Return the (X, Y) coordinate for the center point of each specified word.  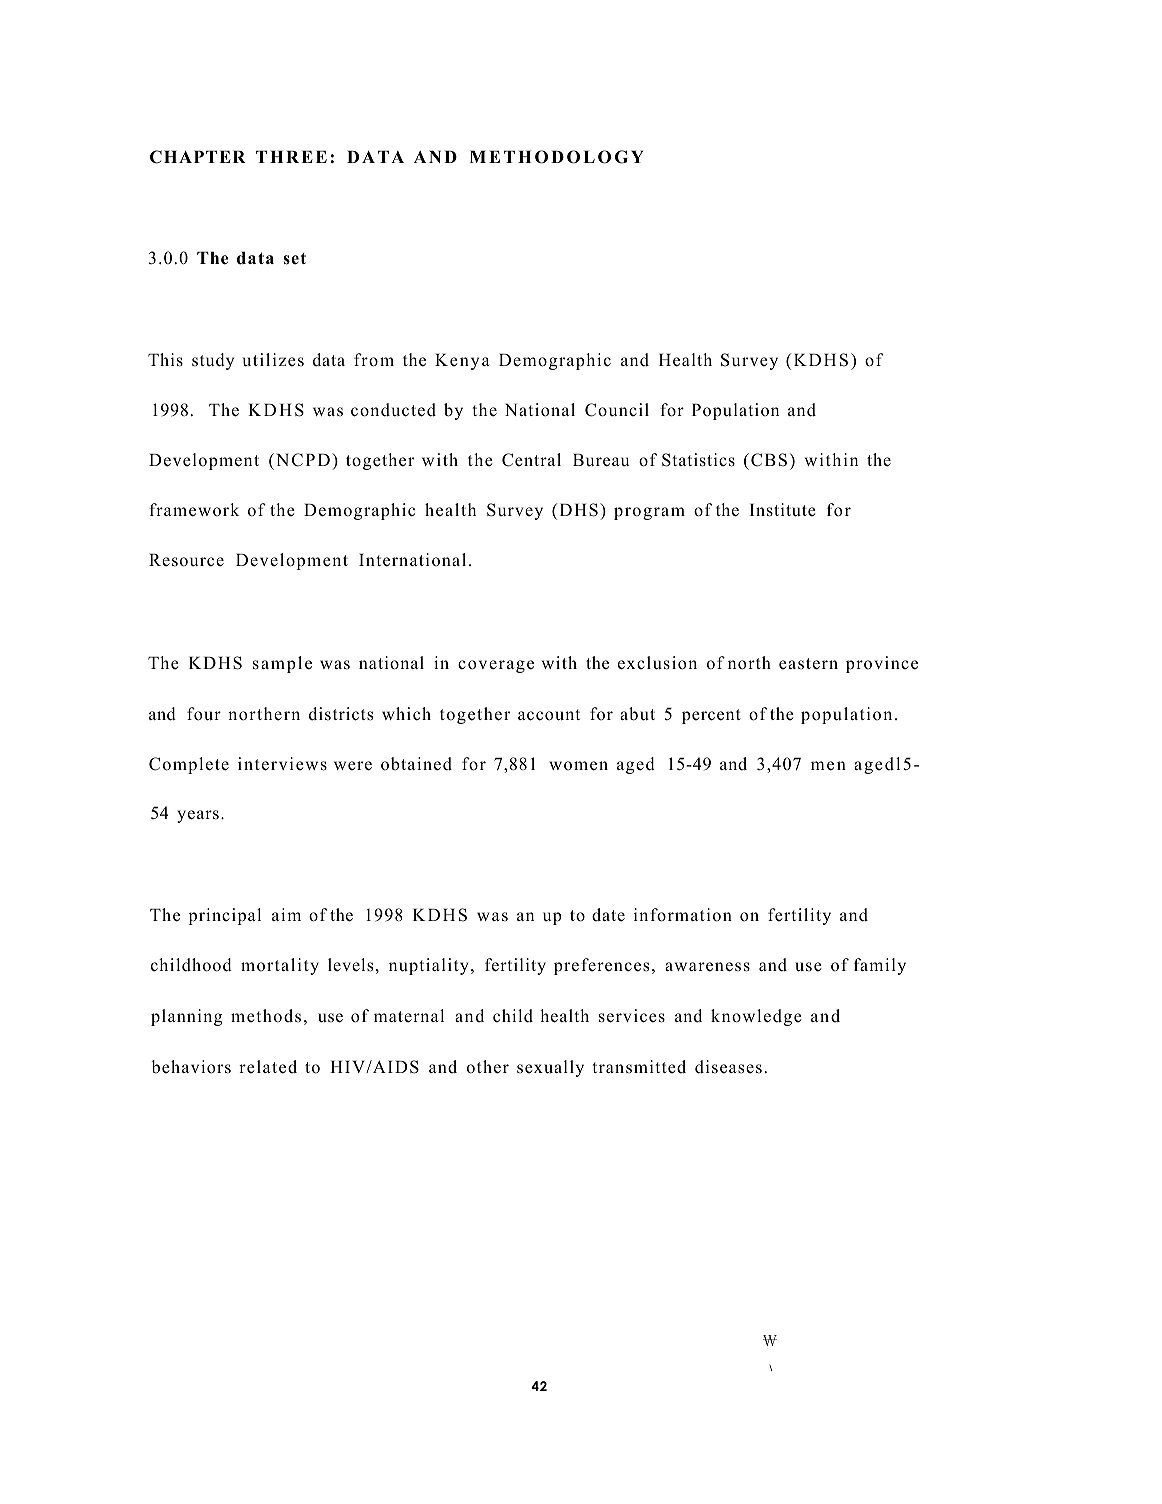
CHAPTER (198, 157)
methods (266, 1016)
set (294, 259)
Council (617, 410)
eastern (808, 664)
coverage (496, 666)
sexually (550, 1068)
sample (282, 664)
